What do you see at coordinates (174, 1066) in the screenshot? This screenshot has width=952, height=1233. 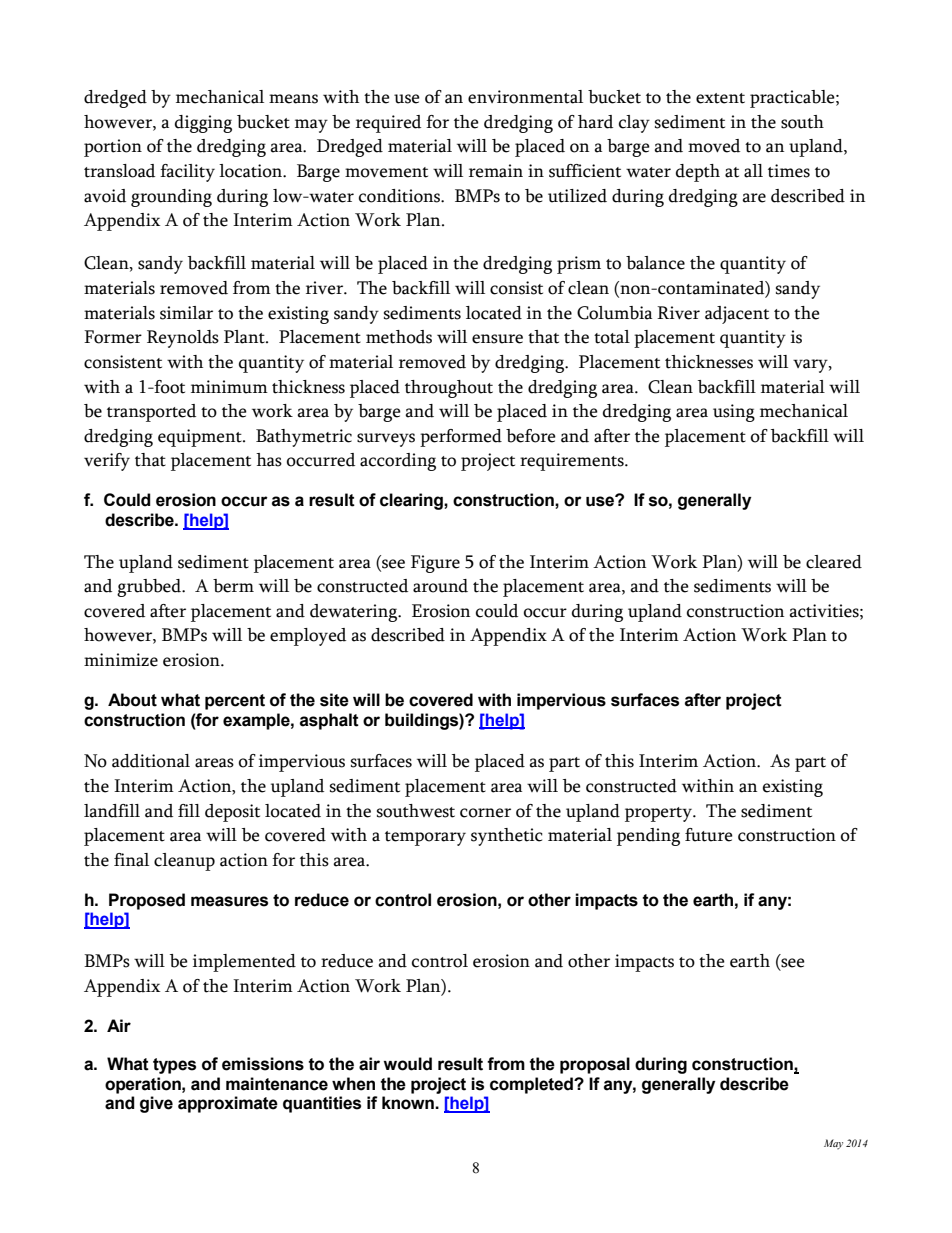 I see `types` at bounding box center [174, 1066].
